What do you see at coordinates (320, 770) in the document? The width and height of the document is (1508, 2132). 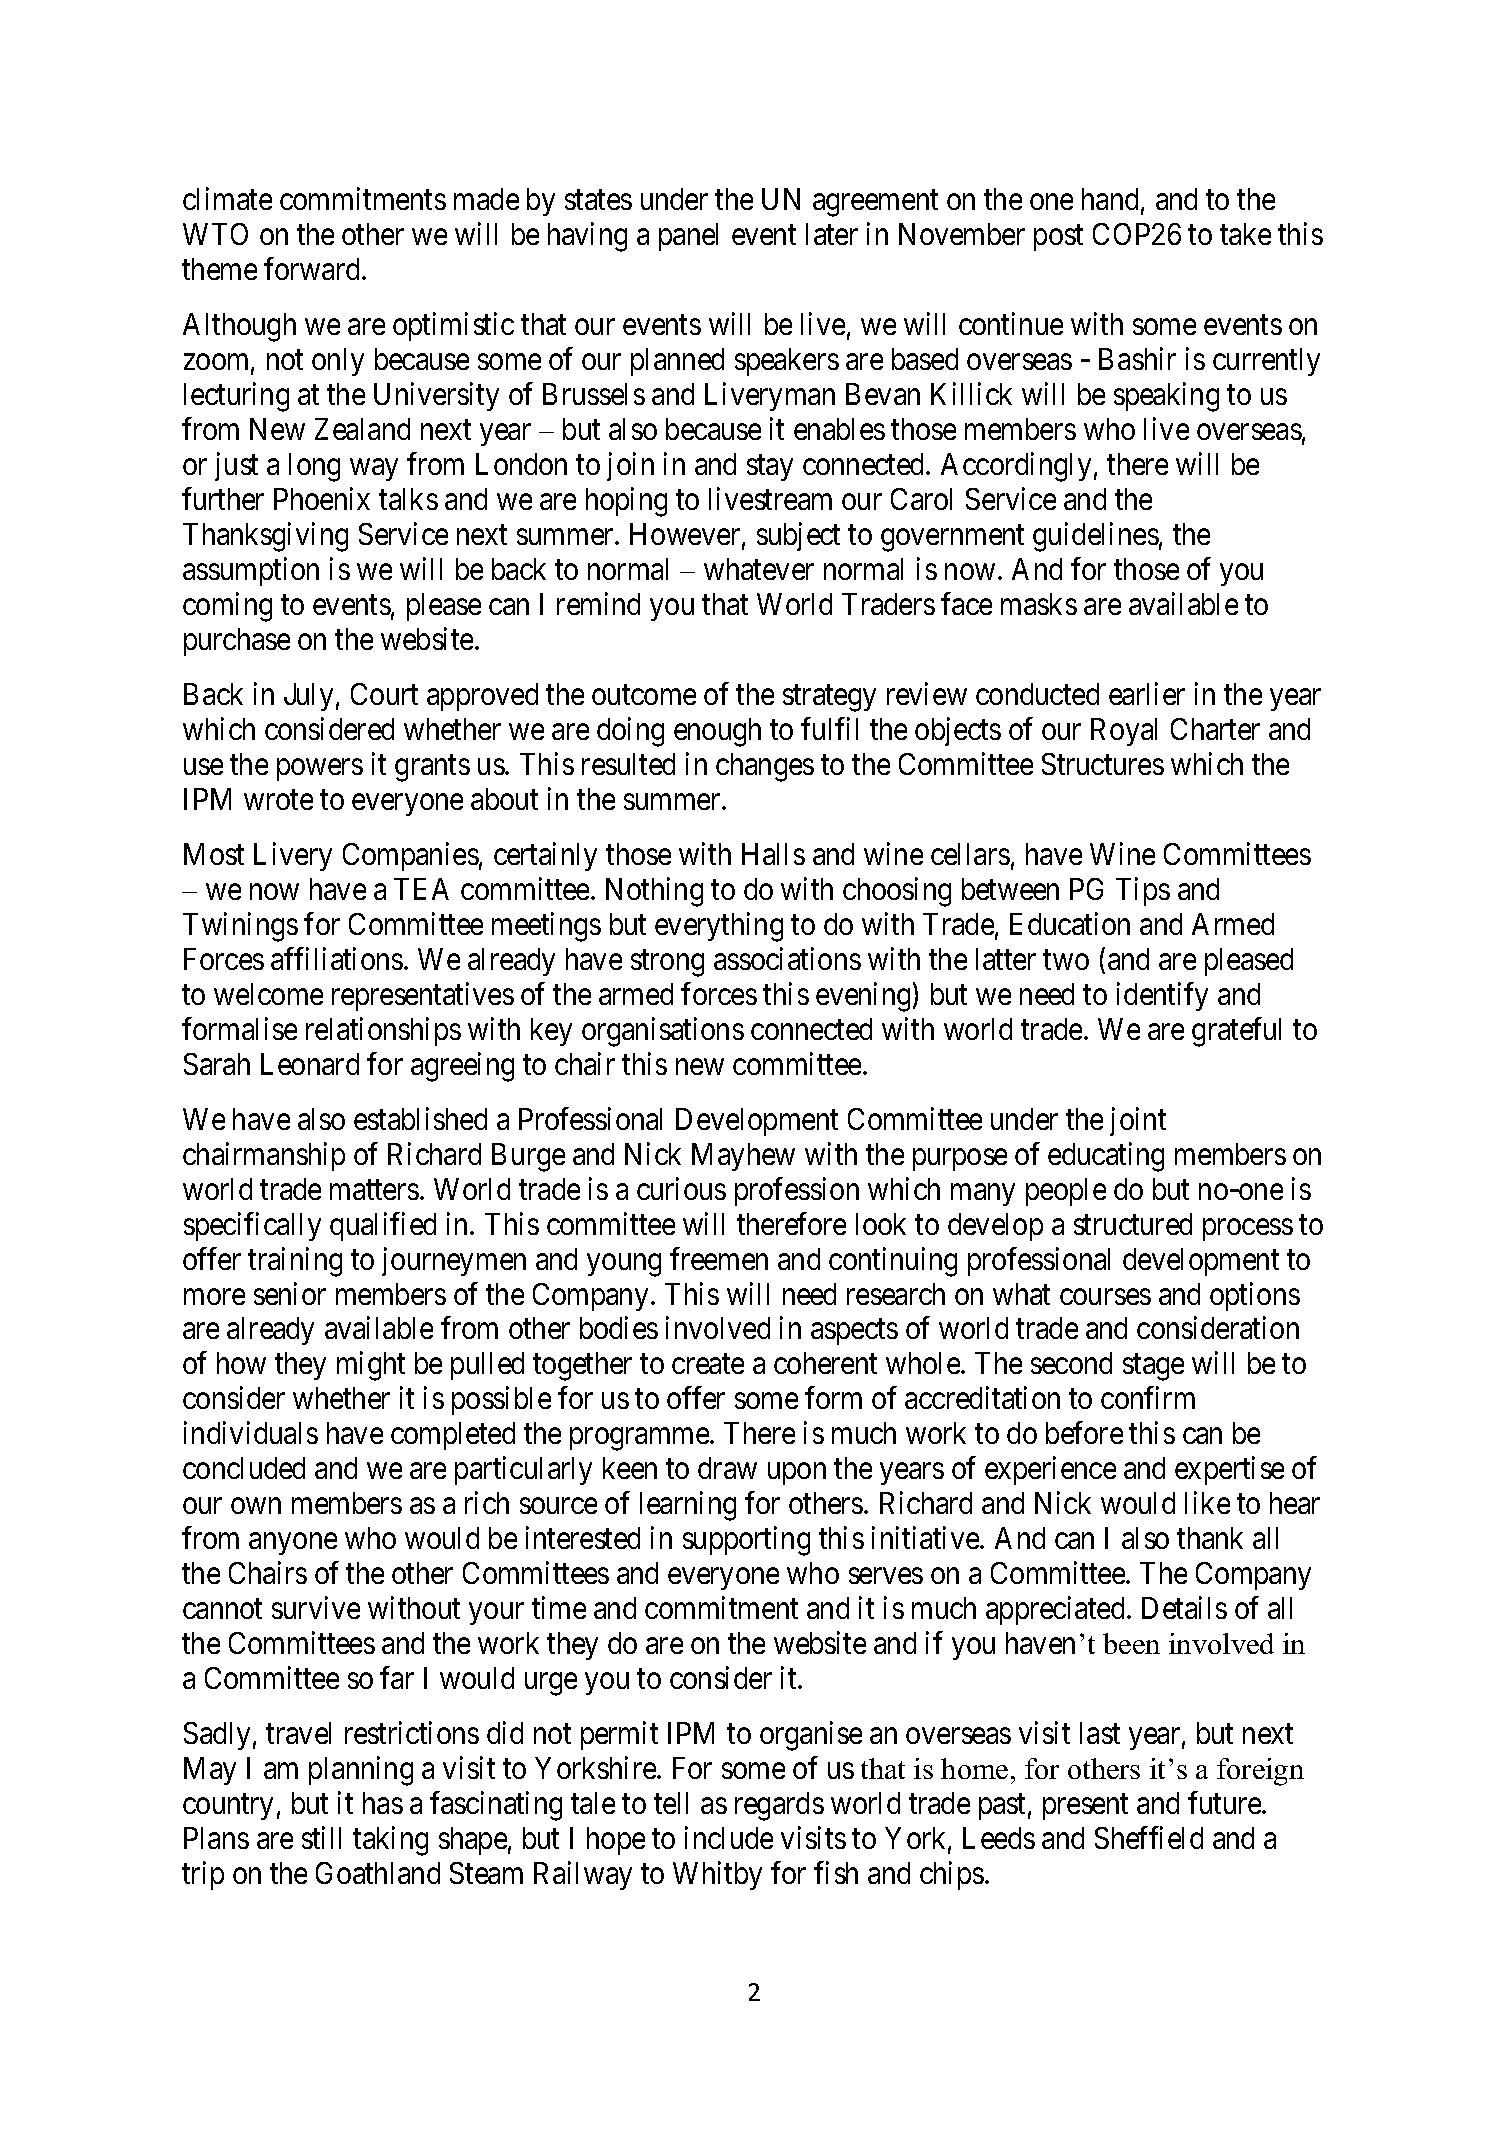 I see `powers` at bounding box center [320, 770].
